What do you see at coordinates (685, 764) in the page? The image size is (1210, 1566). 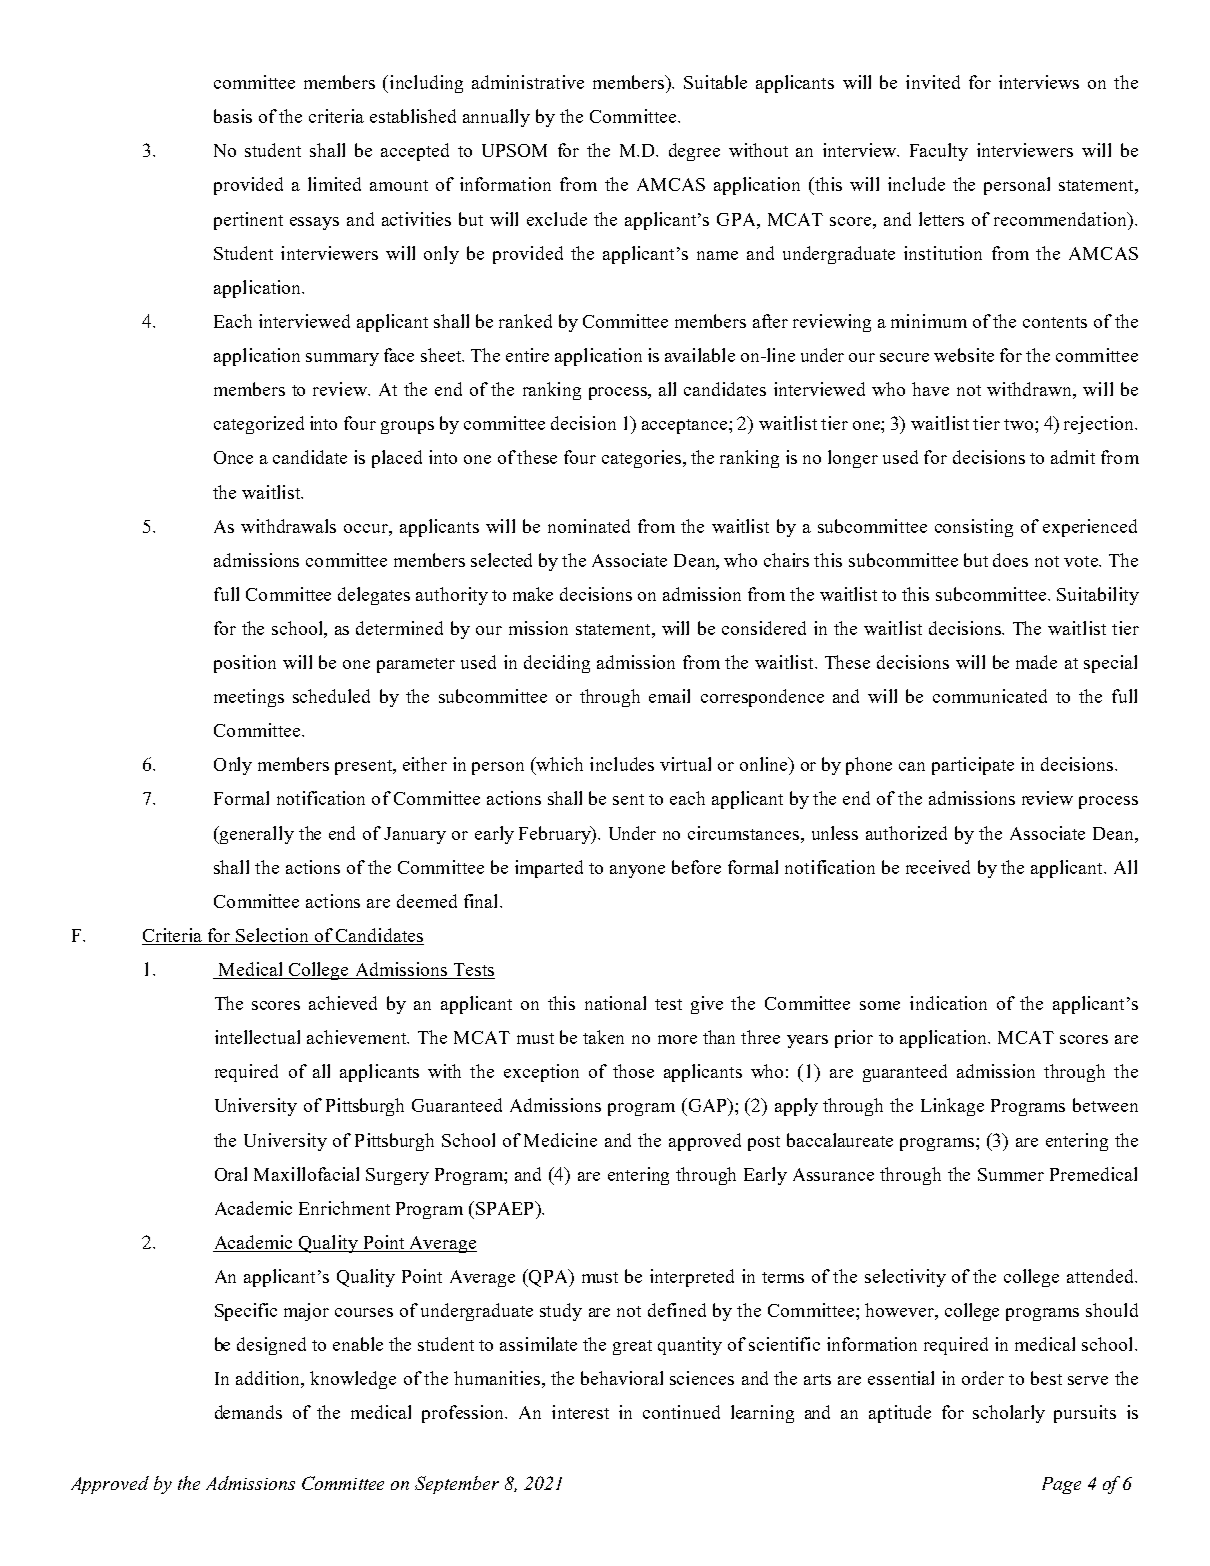 I see `virtual` at bounding box center [685, 764].
